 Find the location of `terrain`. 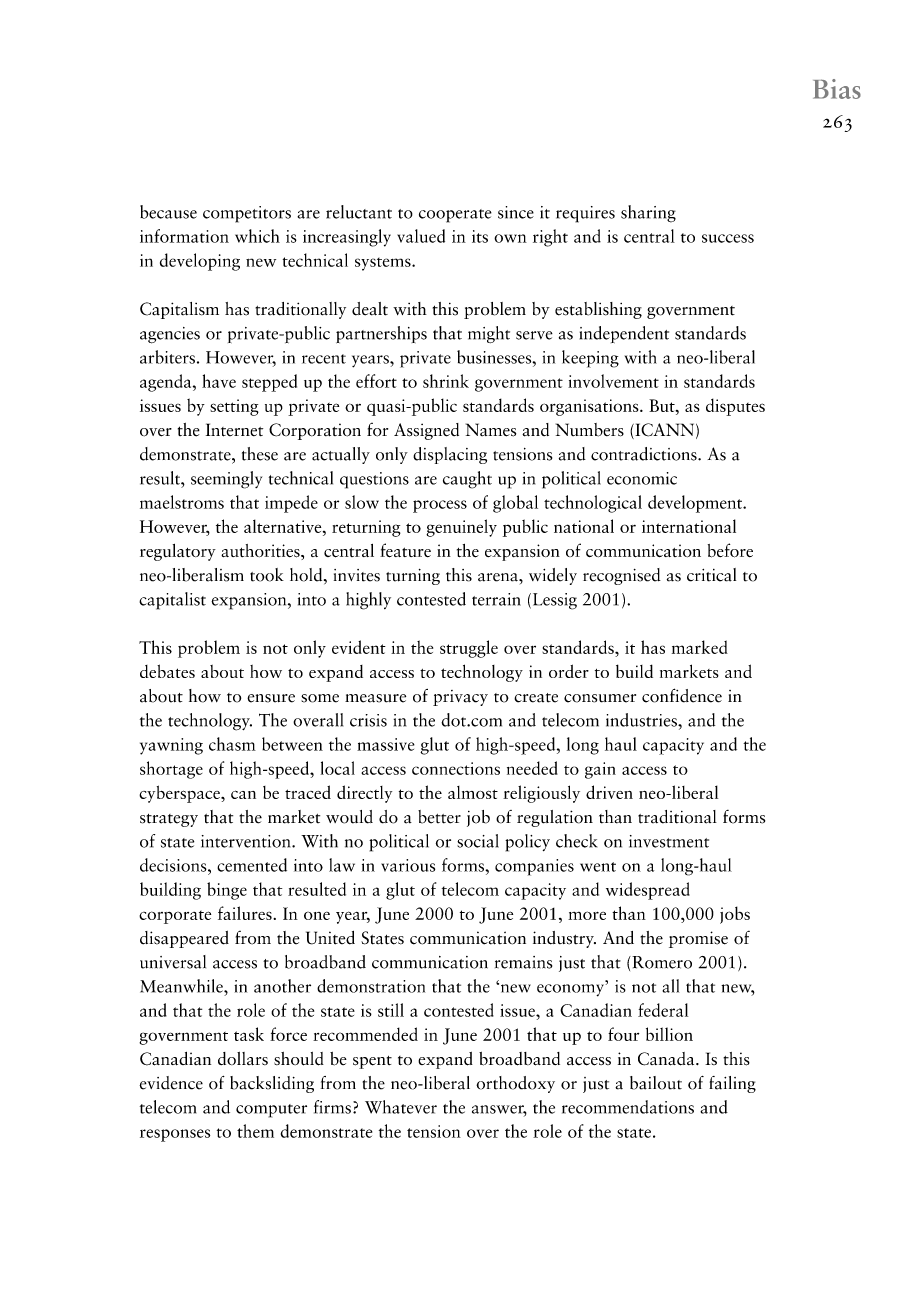

terrain is located at coordinates (496, 599).
